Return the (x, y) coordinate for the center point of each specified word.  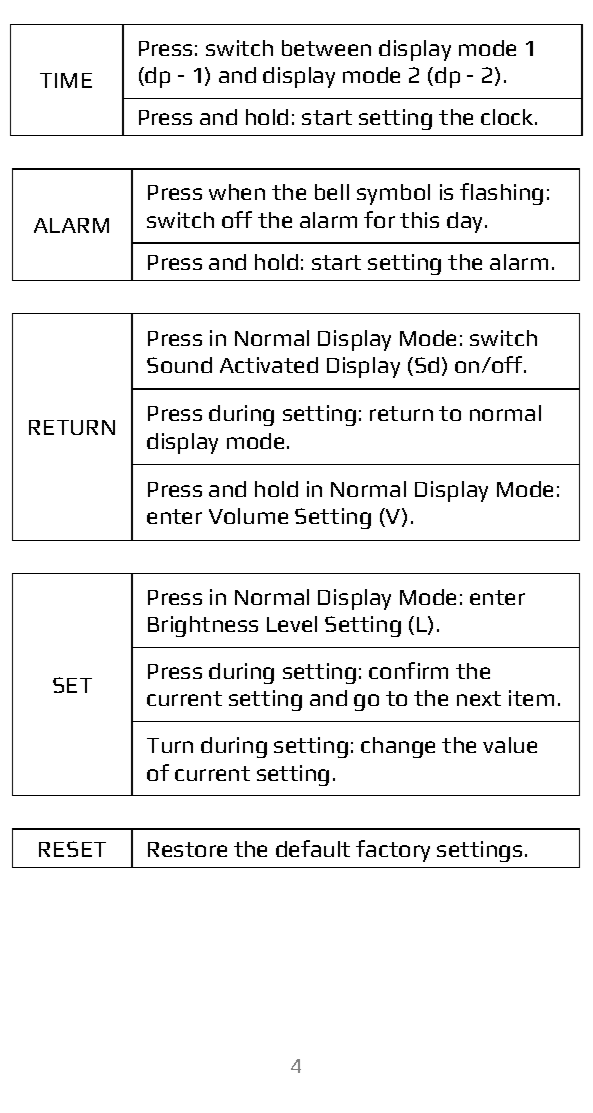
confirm (408, 670)
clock (508, 117)
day (466, 222)
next (479, 698)
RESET (72, 849)
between (326, 48)
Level (292, 624)
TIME (66, 80)
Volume (248, 516)
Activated (269, 365)
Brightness (203, 626)
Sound (179, 365)
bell (332, 192)
